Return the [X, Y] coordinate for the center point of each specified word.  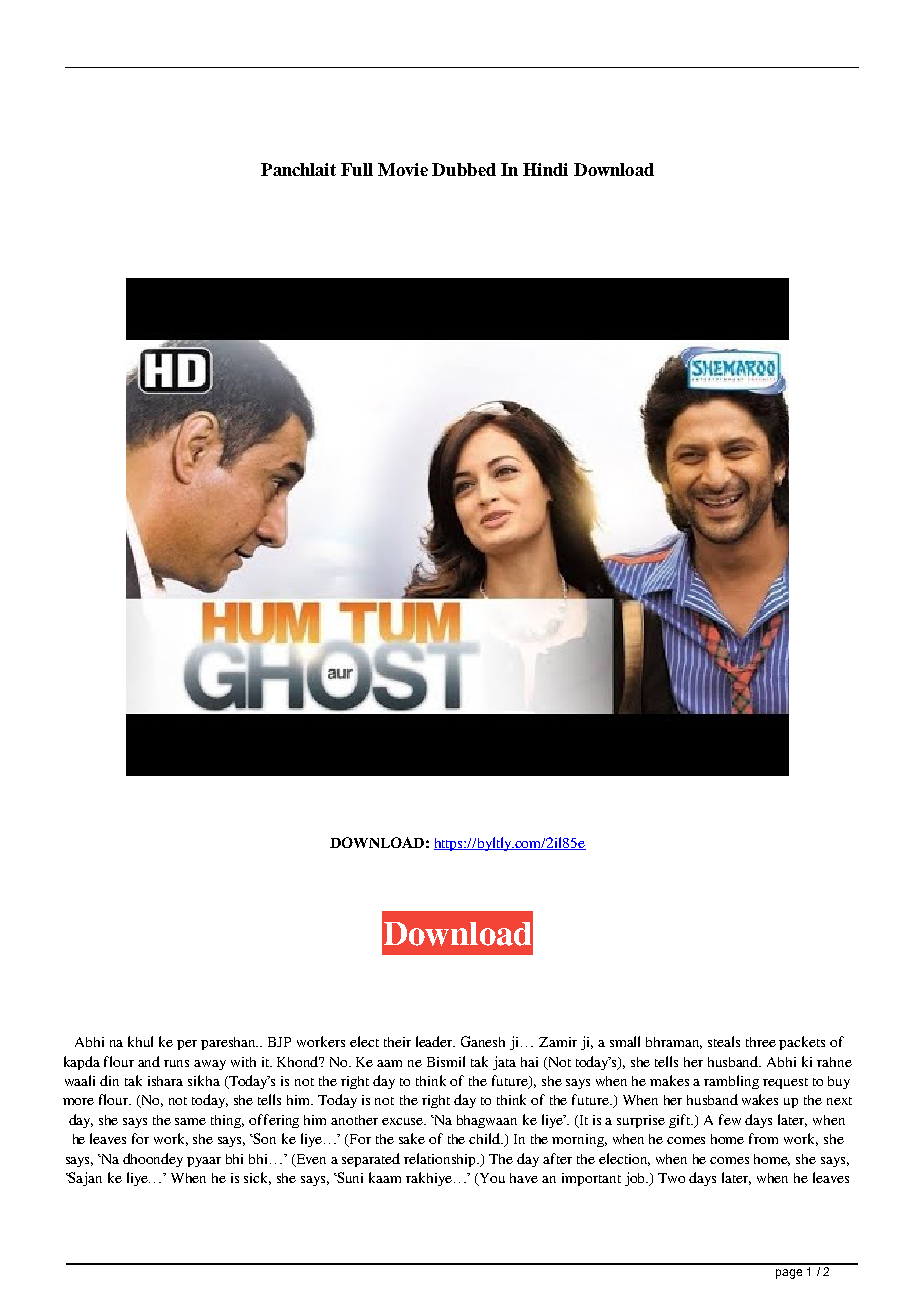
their [397, 1042]
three [761, 1042]
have [524, 1178]
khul [140, 1041]
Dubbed [464, 169]
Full [357, 169]
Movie [403, 169]
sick [257, 1178]
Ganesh [483, 1041]
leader [435, 1041]
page [789, 1274]
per [187, 1045]
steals [724, 1041]
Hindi [545, 169]
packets [802, 1043]
